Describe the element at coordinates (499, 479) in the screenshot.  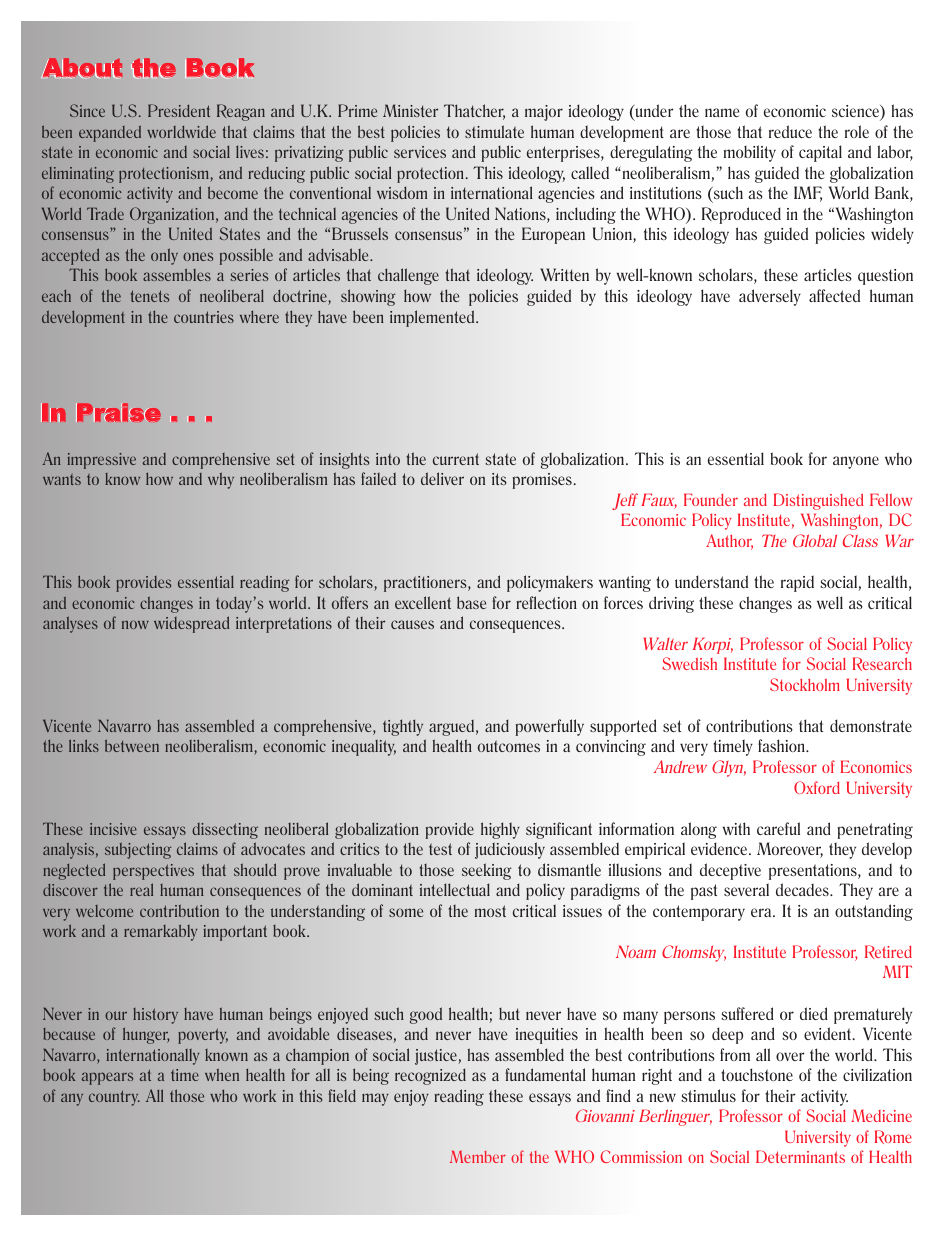
I see `its` at that location.
